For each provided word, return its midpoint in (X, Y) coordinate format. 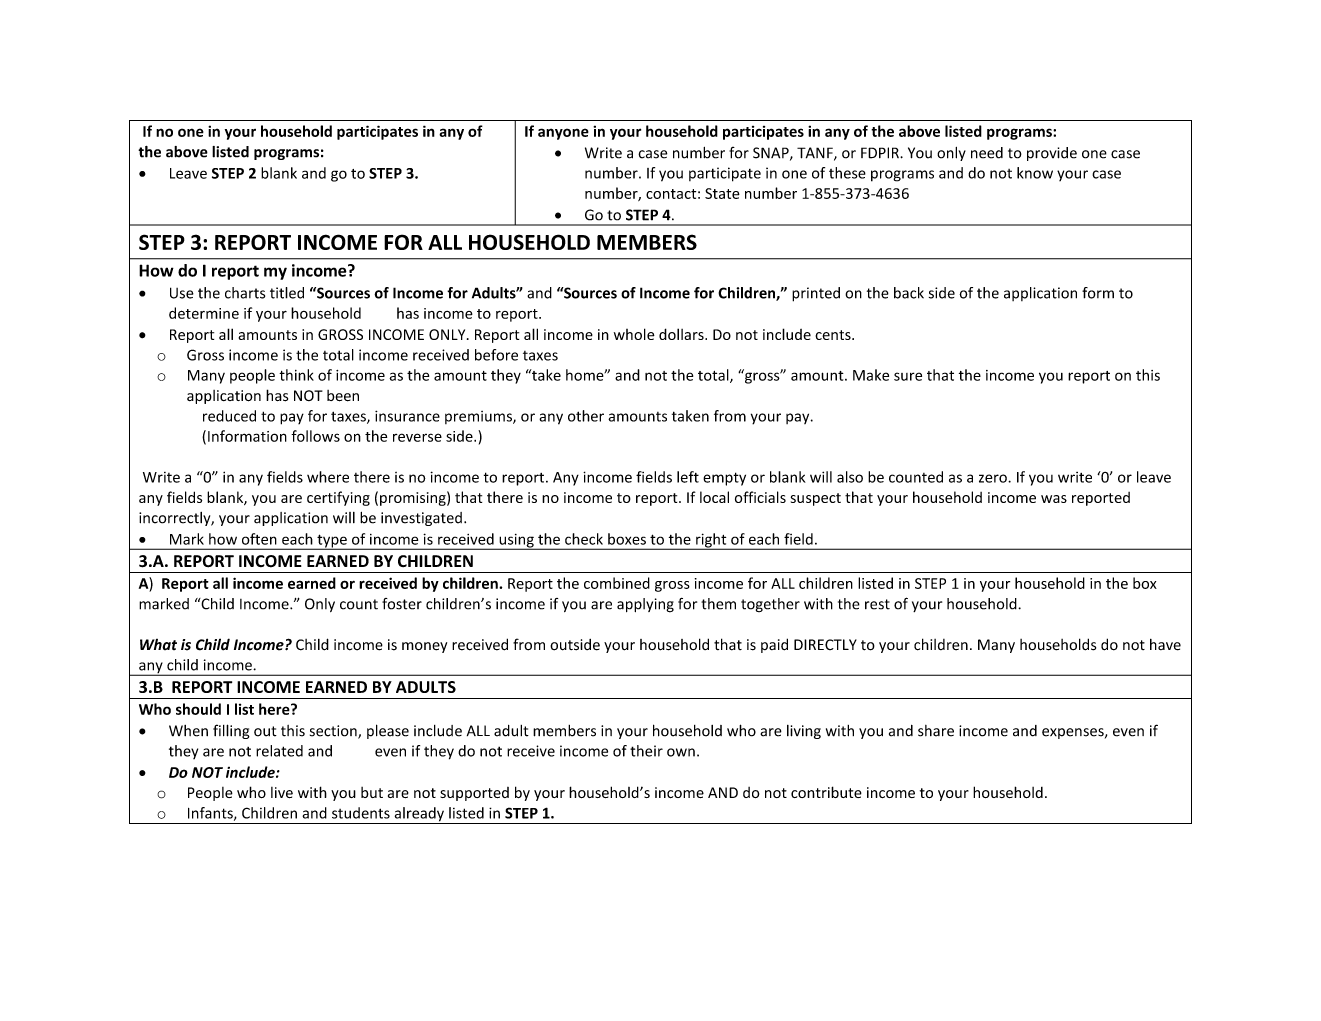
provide (1052, 154)
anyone (563, 134)
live (282, 792)
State (722, 193)
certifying (338, 498)
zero (994, 478)
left (688, 477)
